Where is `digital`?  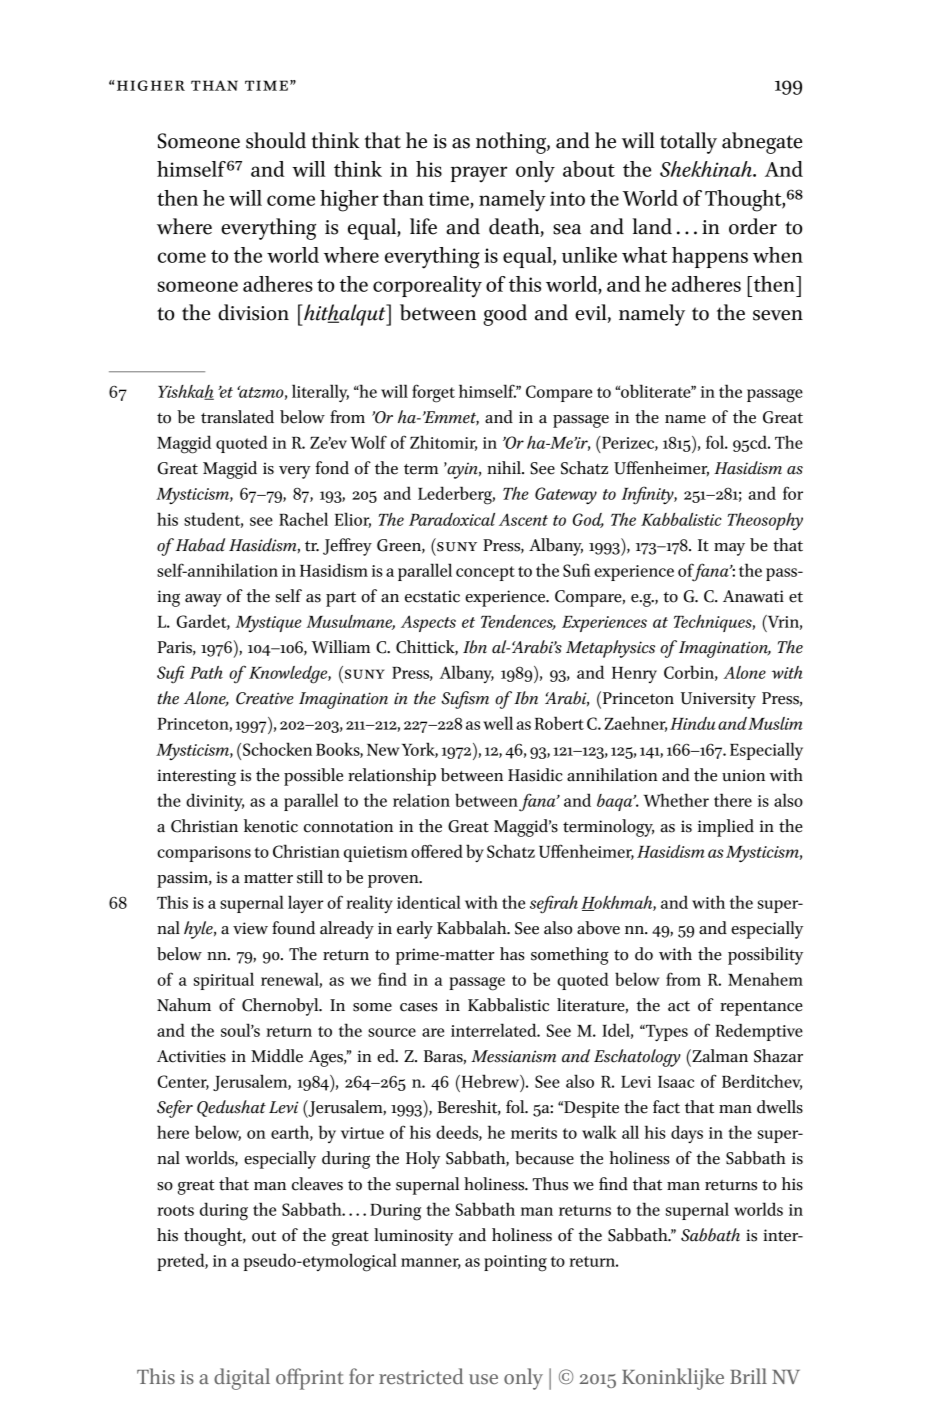
digital is located at coordinates (242, 1379).
